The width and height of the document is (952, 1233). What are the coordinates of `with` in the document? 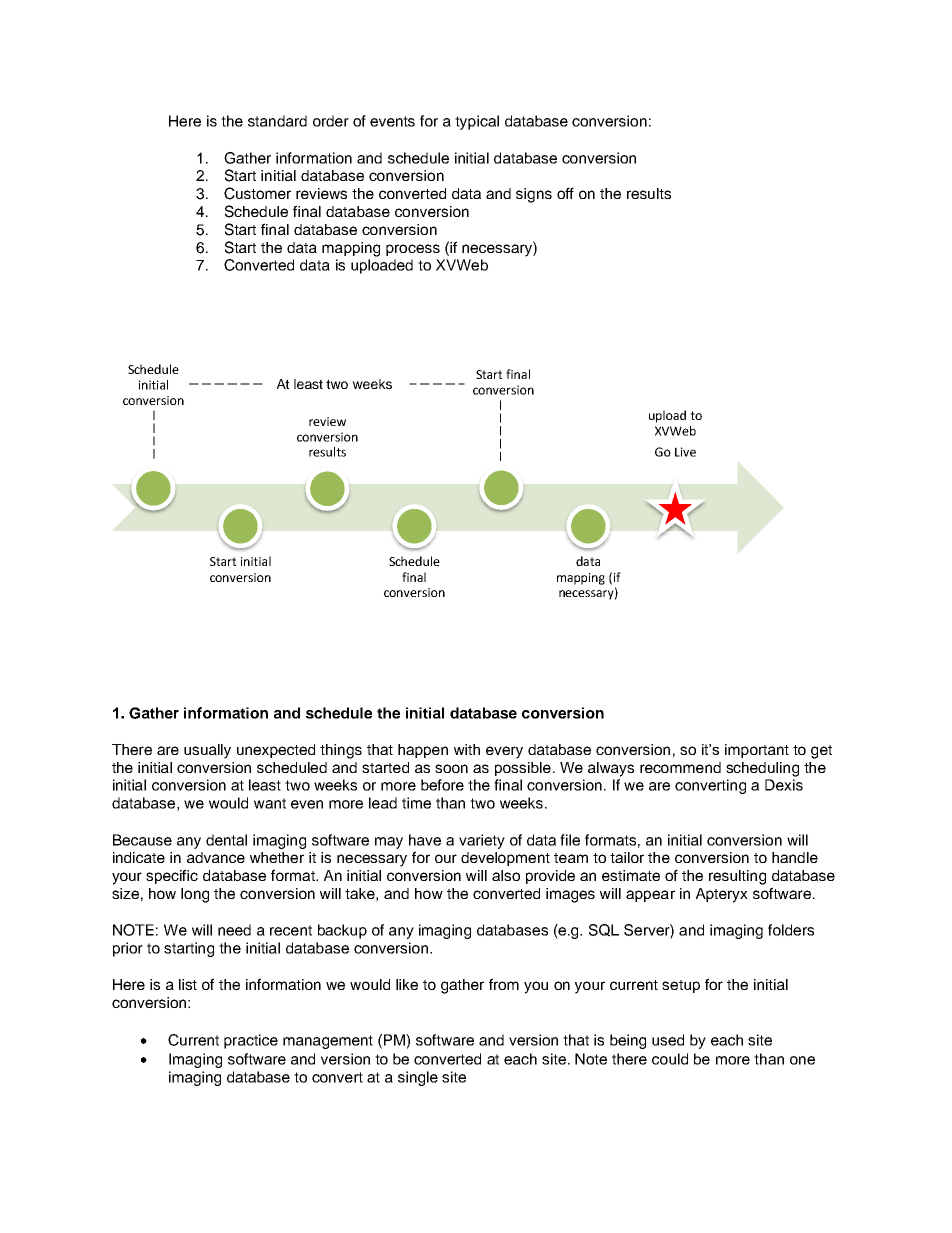 It's located at (467, 749).
